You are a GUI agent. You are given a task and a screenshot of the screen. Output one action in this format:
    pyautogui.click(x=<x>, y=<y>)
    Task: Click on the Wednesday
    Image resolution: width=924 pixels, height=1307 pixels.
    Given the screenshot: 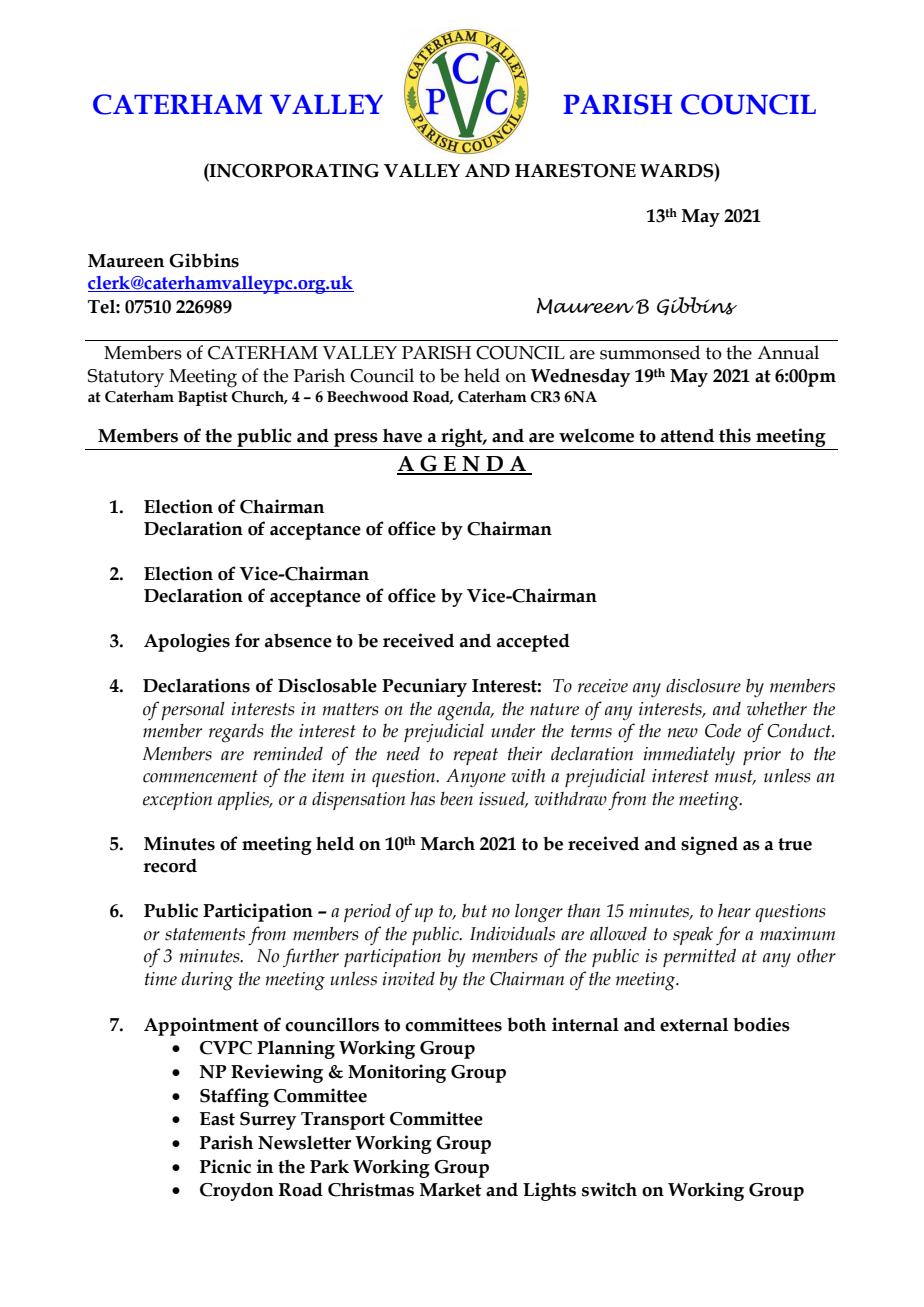 What is the action you would take?
    pyautogui.click(x=580, y=377)
